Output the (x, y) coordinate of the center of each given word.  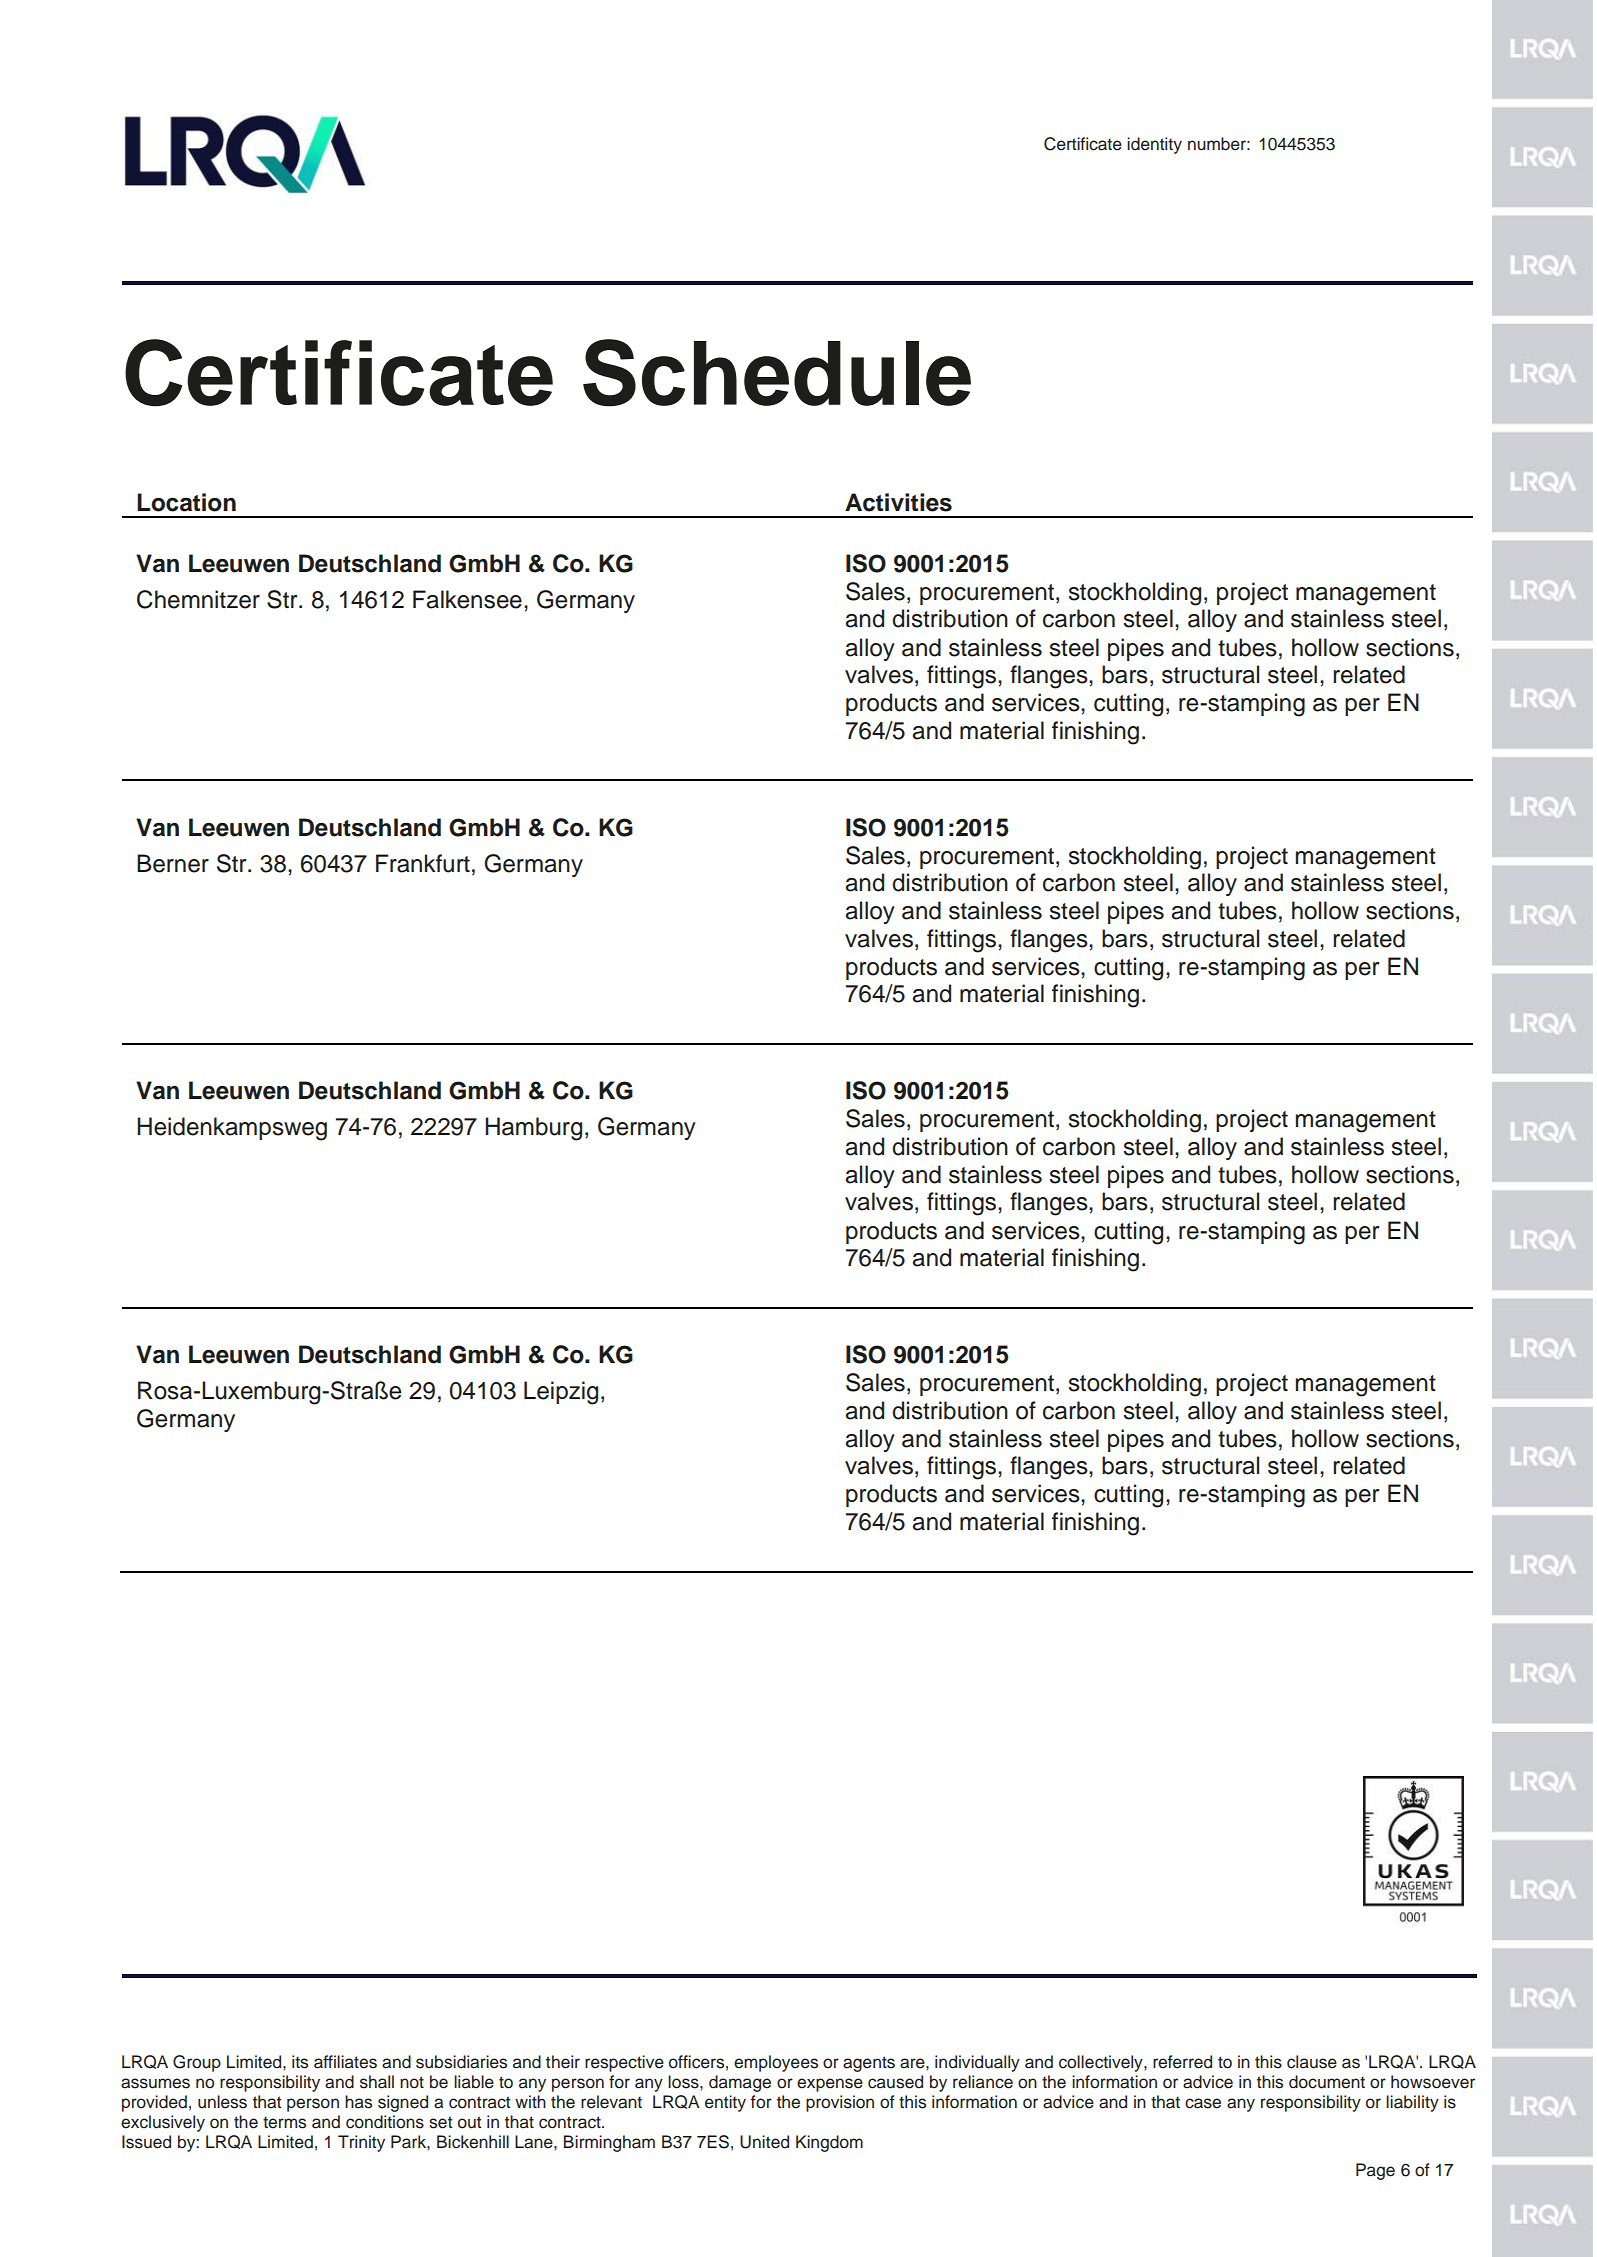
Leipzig (561, 1393)
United (764, 2142)
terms (284, 2122)
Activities (898, 502)
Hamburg (533, 1129)
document (1327, 2082)
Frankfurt (423, 863)
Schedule (777, 373)
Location (186, 502)
